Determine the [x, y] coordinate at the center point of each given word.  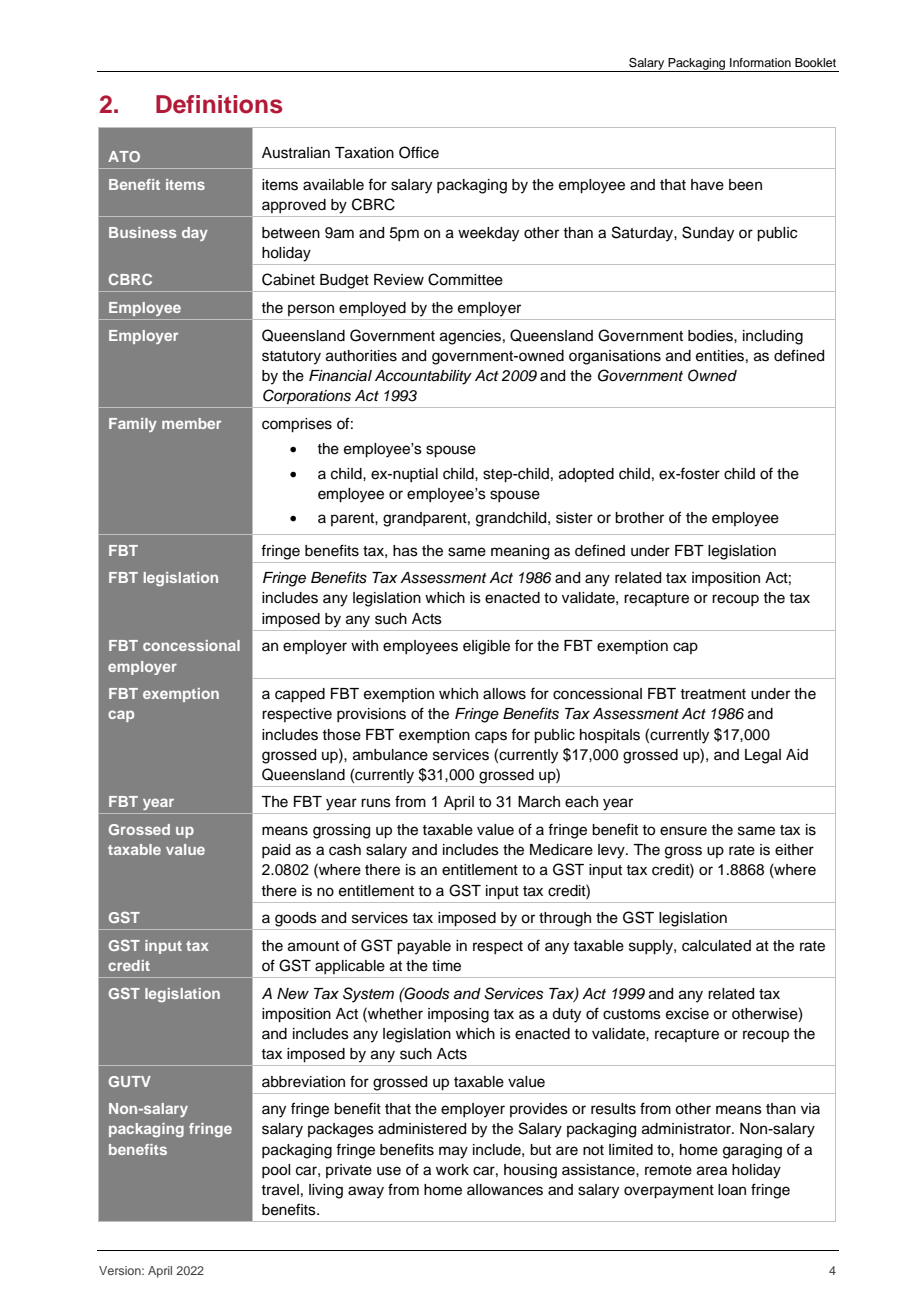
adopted [586, 475]
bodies [711, 336]
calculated [716, 946]
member [191, 423]
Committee [465, 279]
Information [760, 62]
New [293, 993]
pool [276, 1171]
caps [491, 737]
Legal [763, 756]
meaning [520, 552]
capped [300, 695]
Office [419, 152]
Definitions [219, 104]
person [311, 310]
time [446, 966]
